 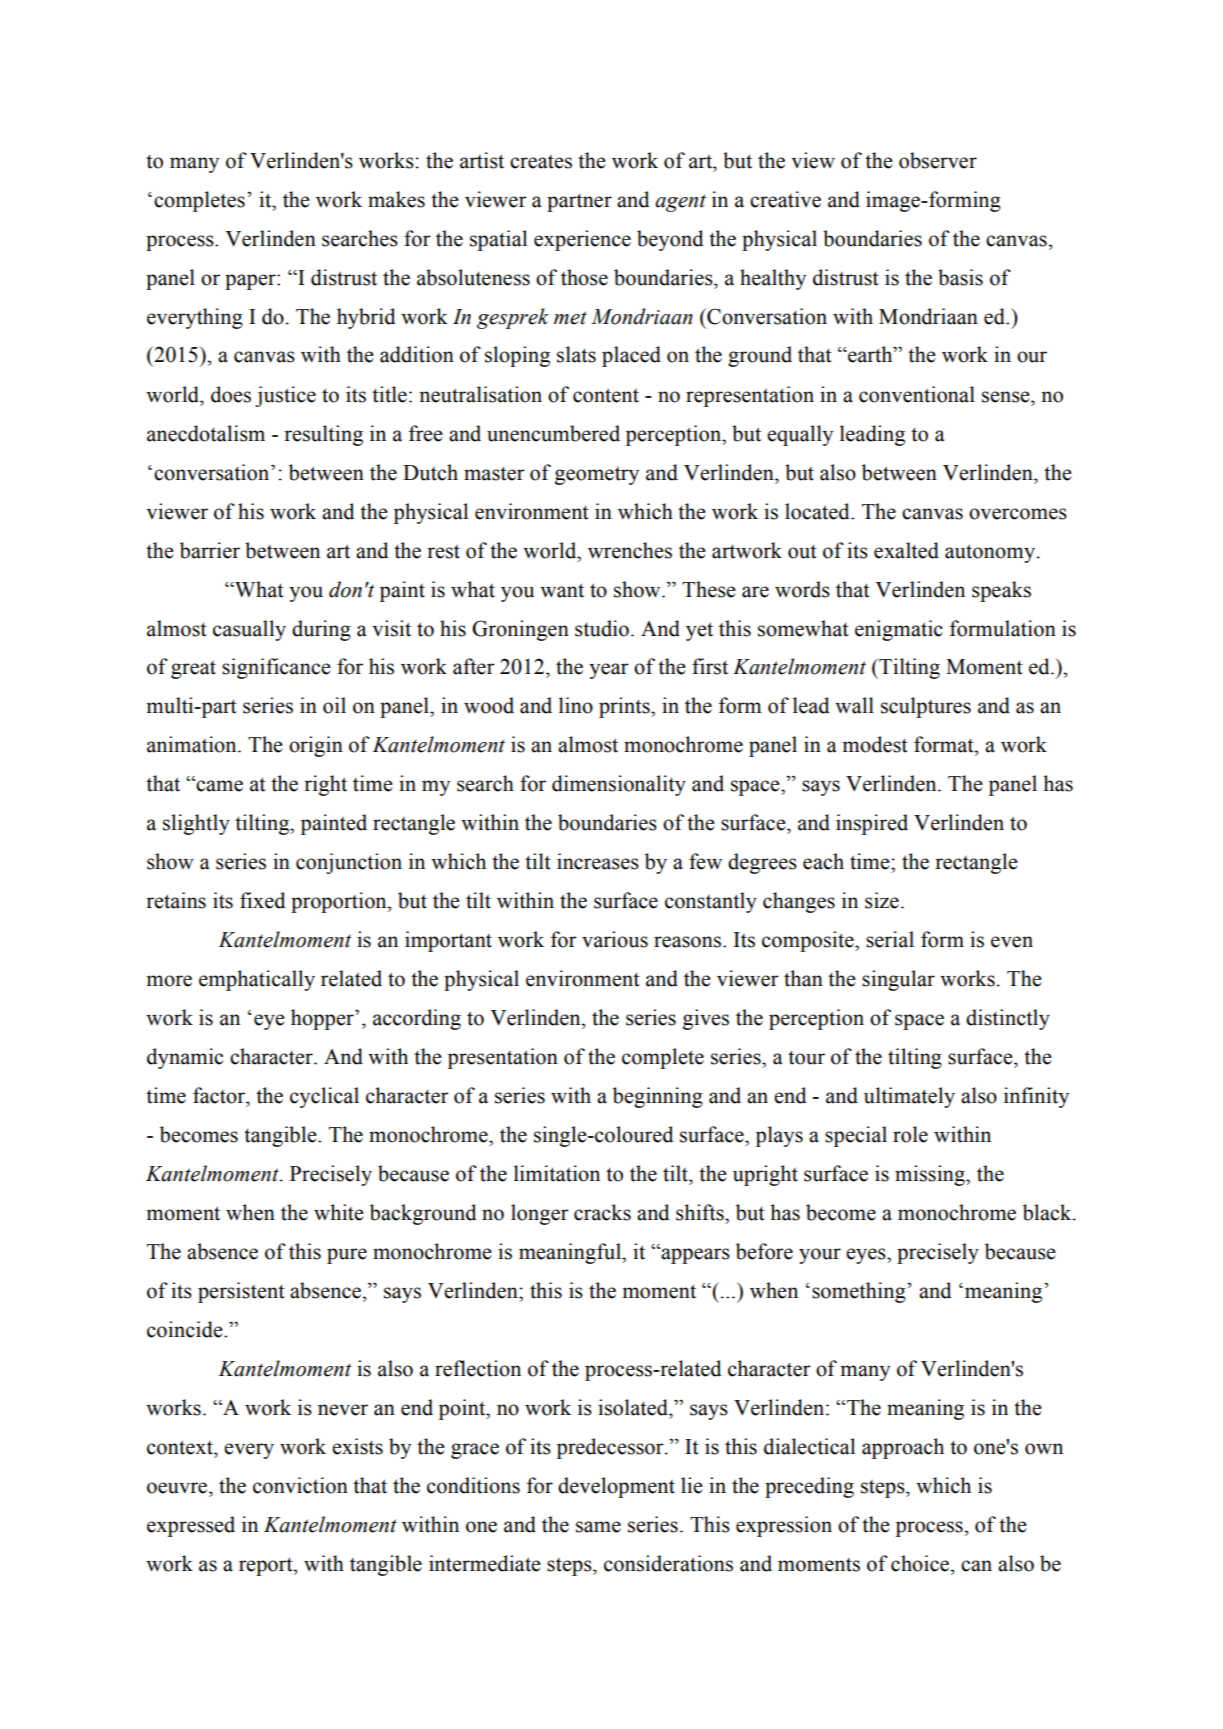 I want to click on experience, so click(x=582, y=240).
